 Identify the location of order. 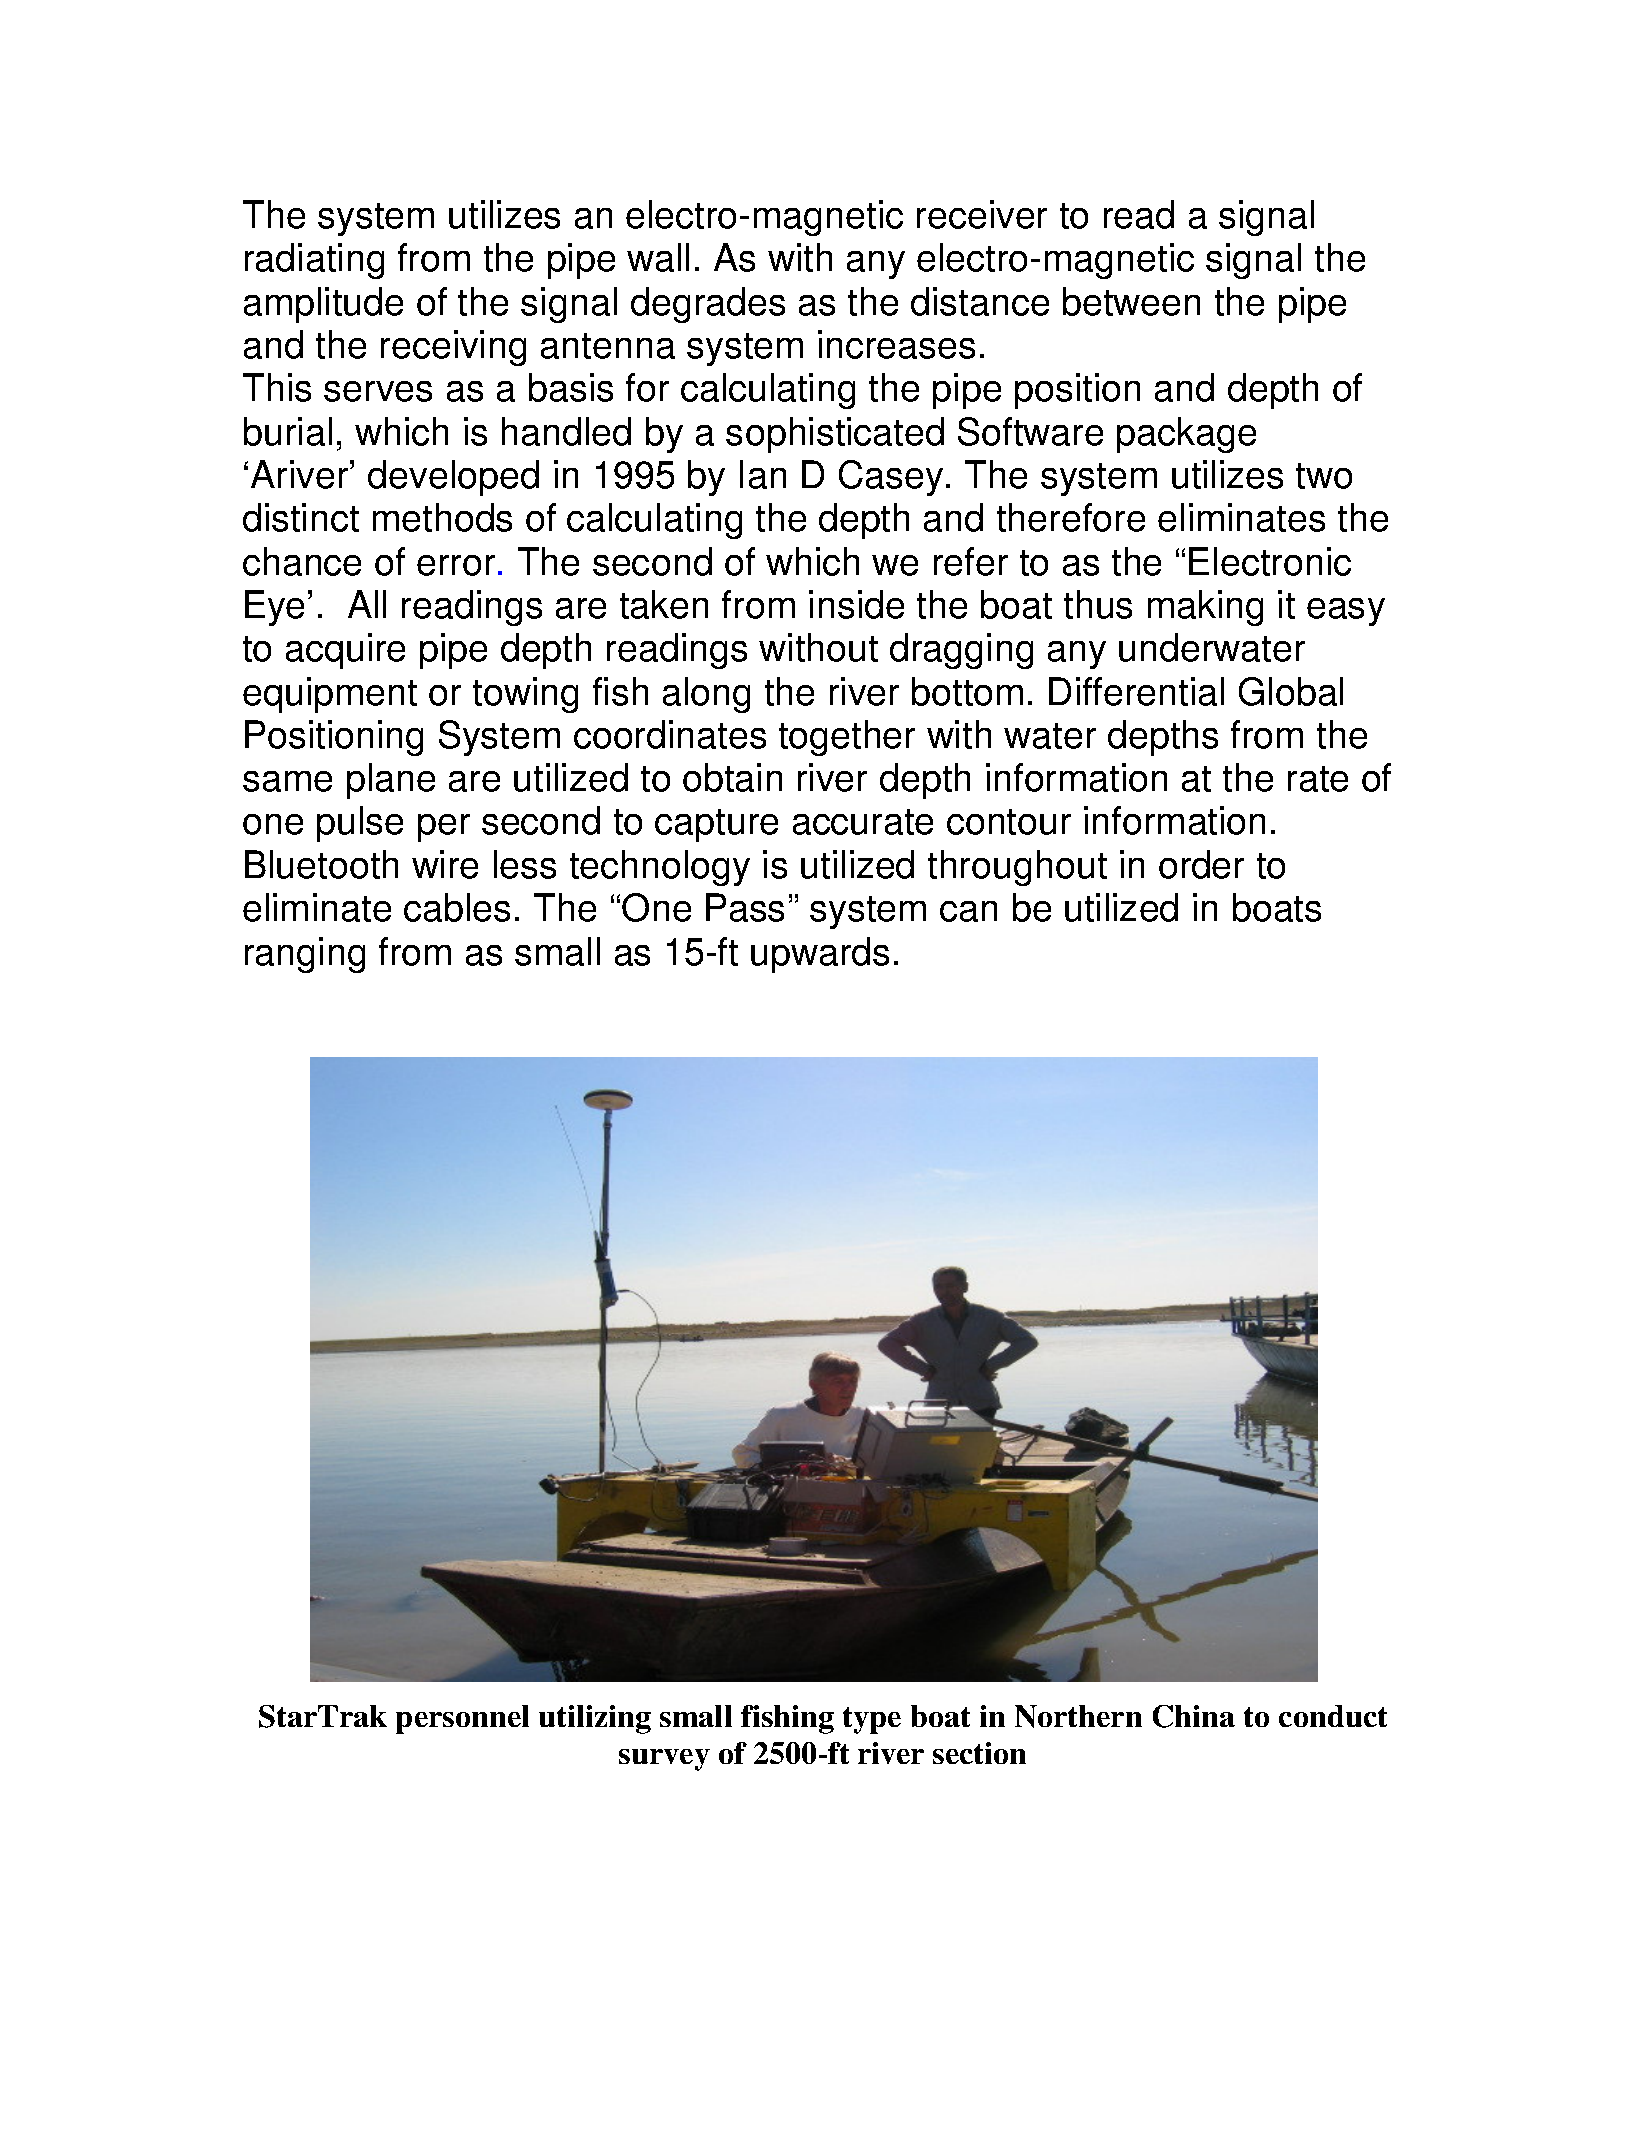
(1201, 864).
